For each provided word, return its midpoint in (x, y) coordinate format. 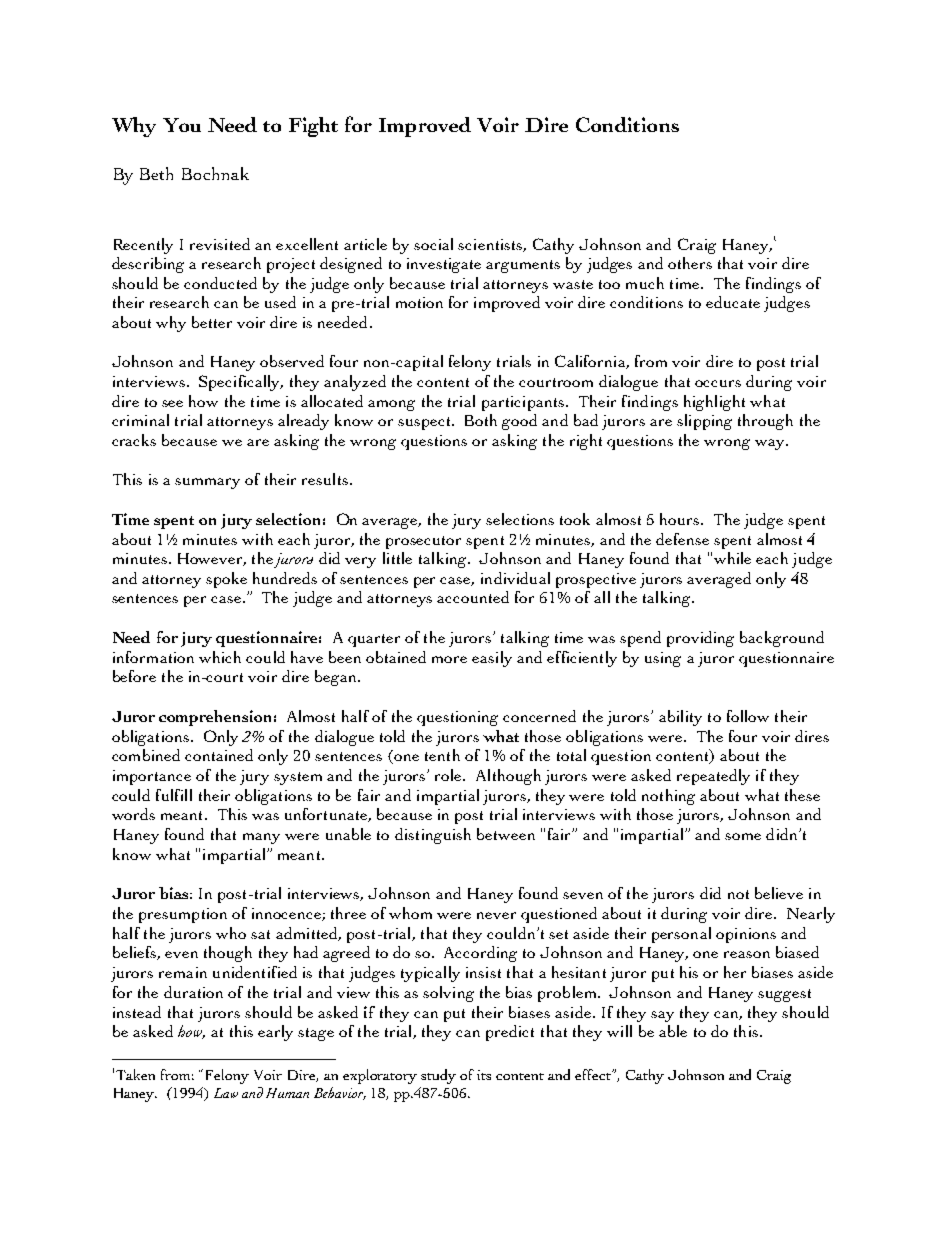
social (433, 244)
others (690, 263)
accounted (473, 597)
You (182, 125)
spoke (226, 580)
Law (226, 1093)
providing (700, 639)
